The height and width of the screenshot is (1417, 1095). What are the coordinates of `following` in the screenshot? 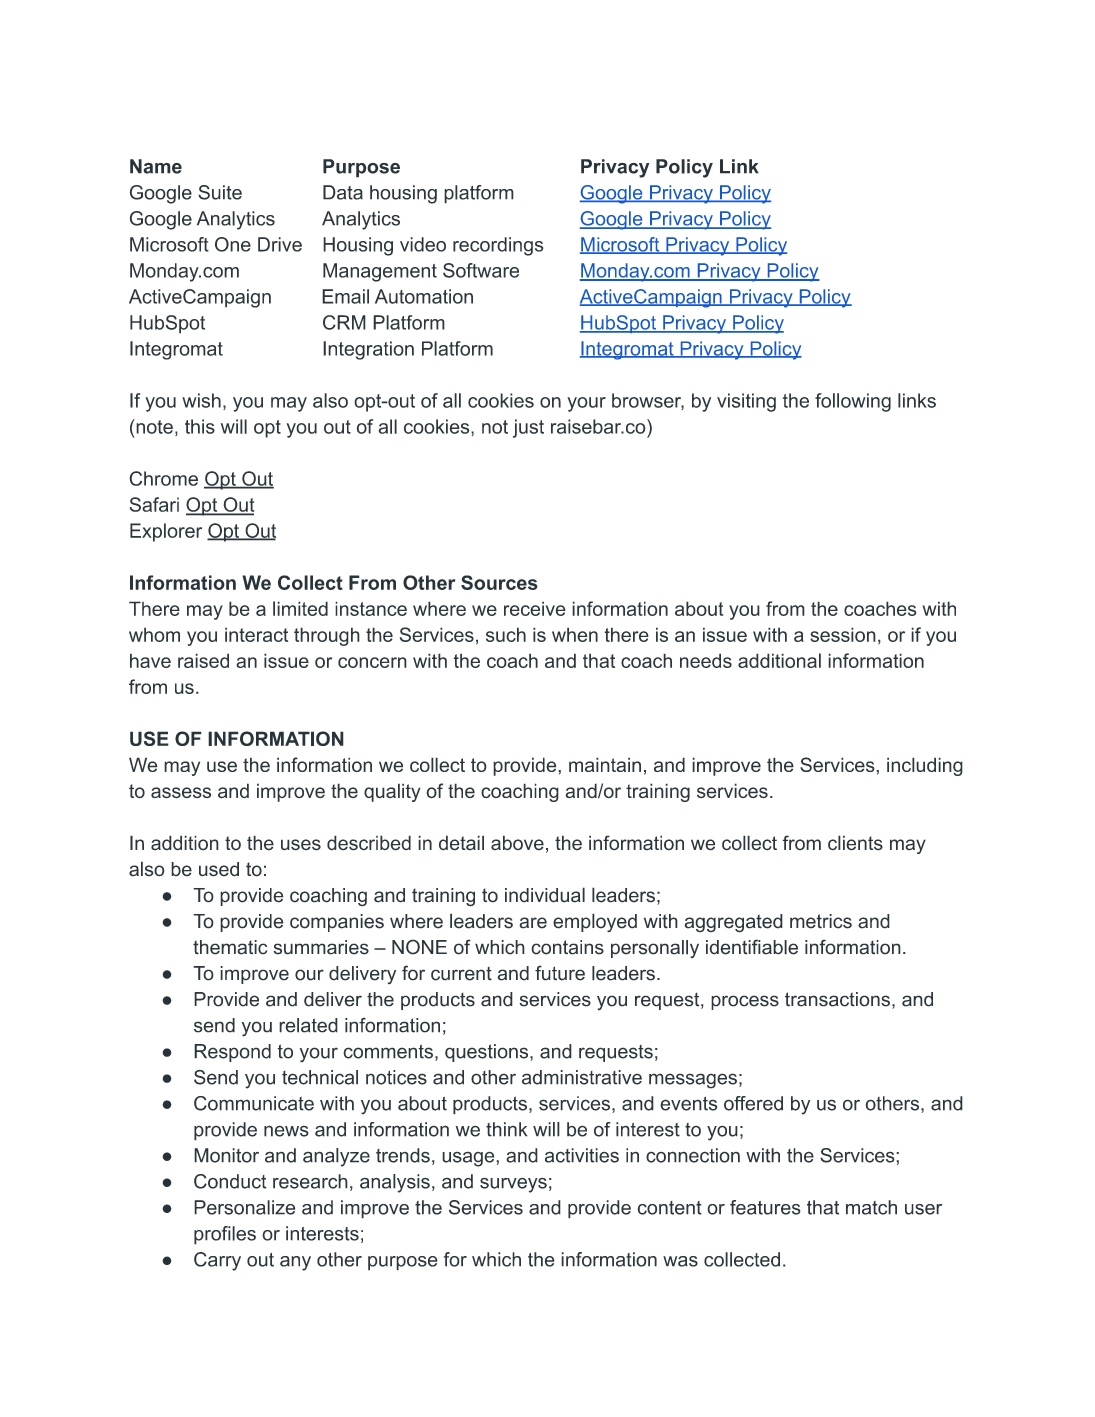 It's located at (853, 402).
